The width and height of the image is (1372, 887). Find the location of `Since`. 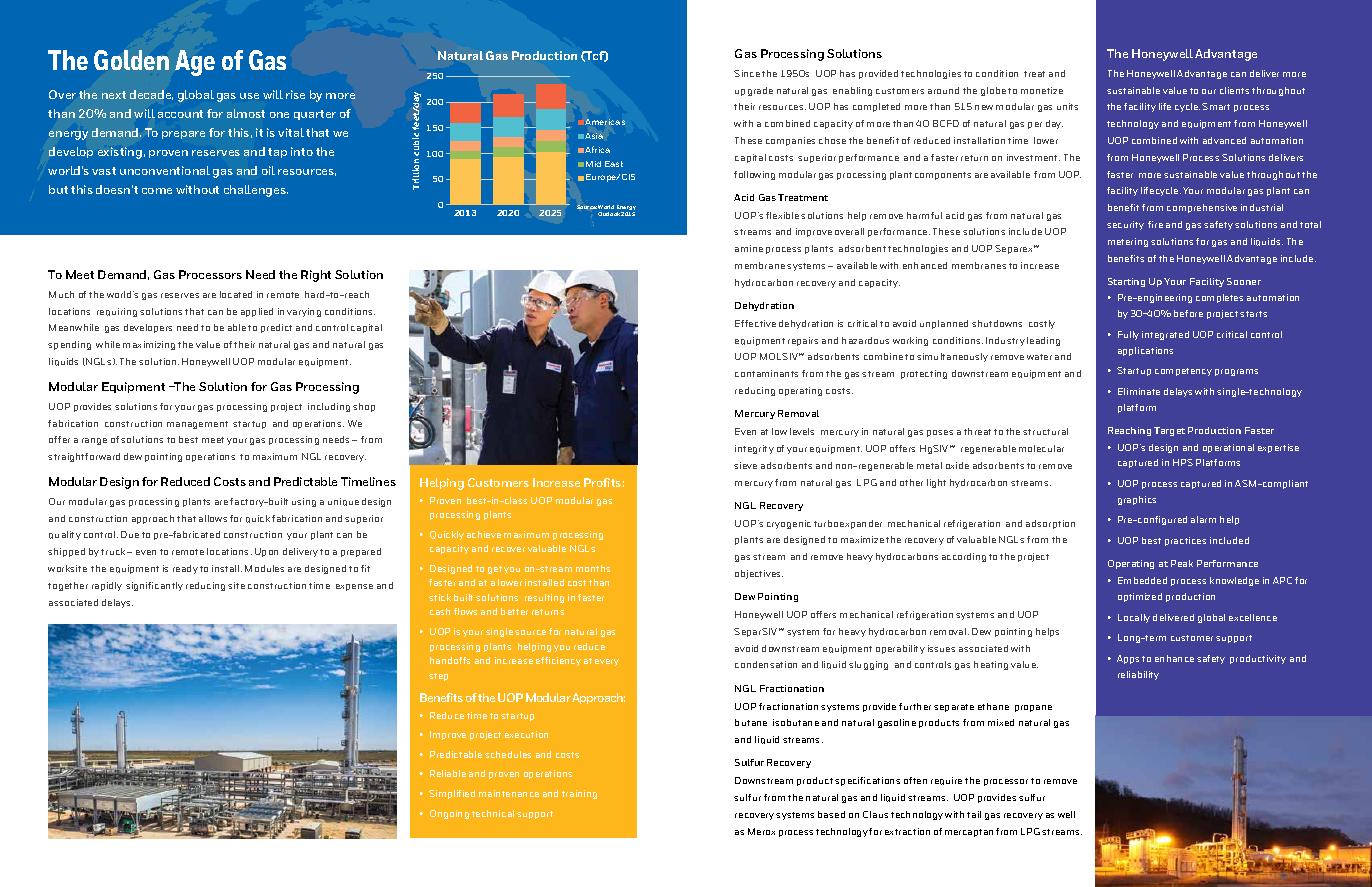

Since is located at coordinates (747, 73).
